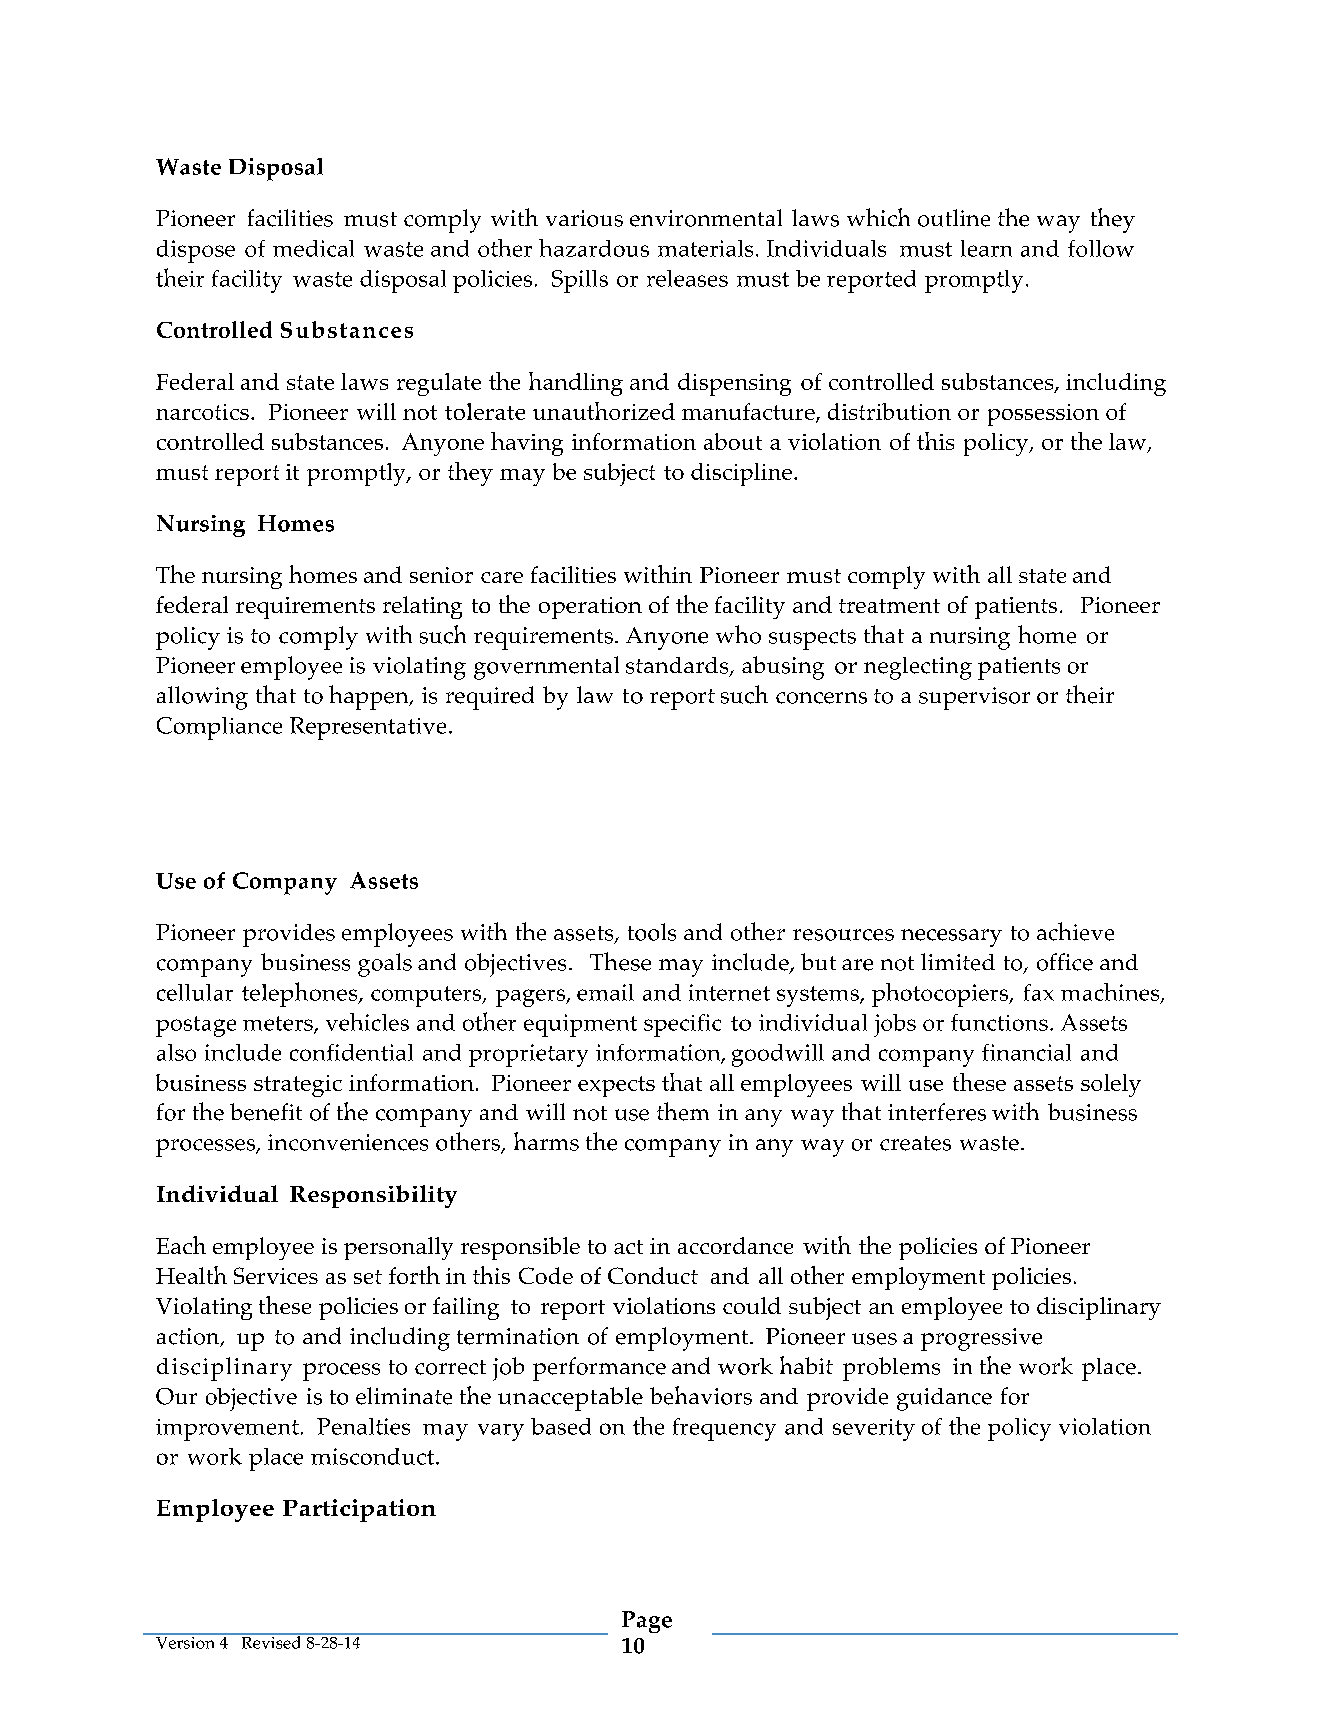 This screenshot has height=1711, width=1322. What do you see at coordinates (687, 278) in the screenshot?
I see `releases` at bounding box center [687, 278].
